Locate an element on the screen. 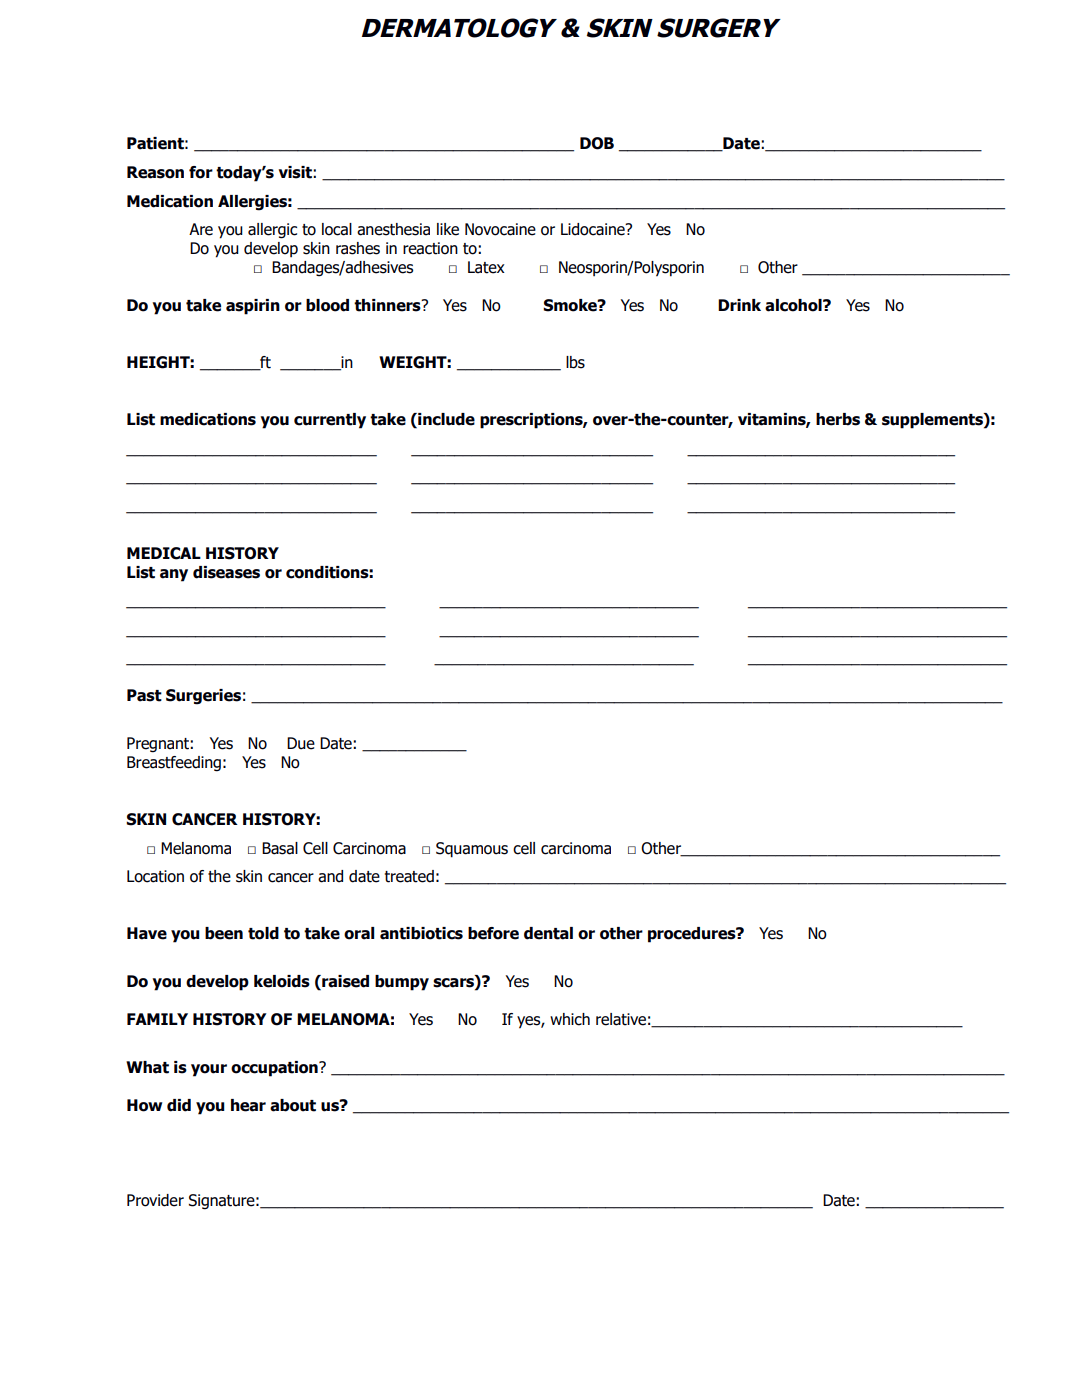 Image resolution: width=1075 pixels, height=1391 pixels. Novocaine is located at coordinates (500, 229).
